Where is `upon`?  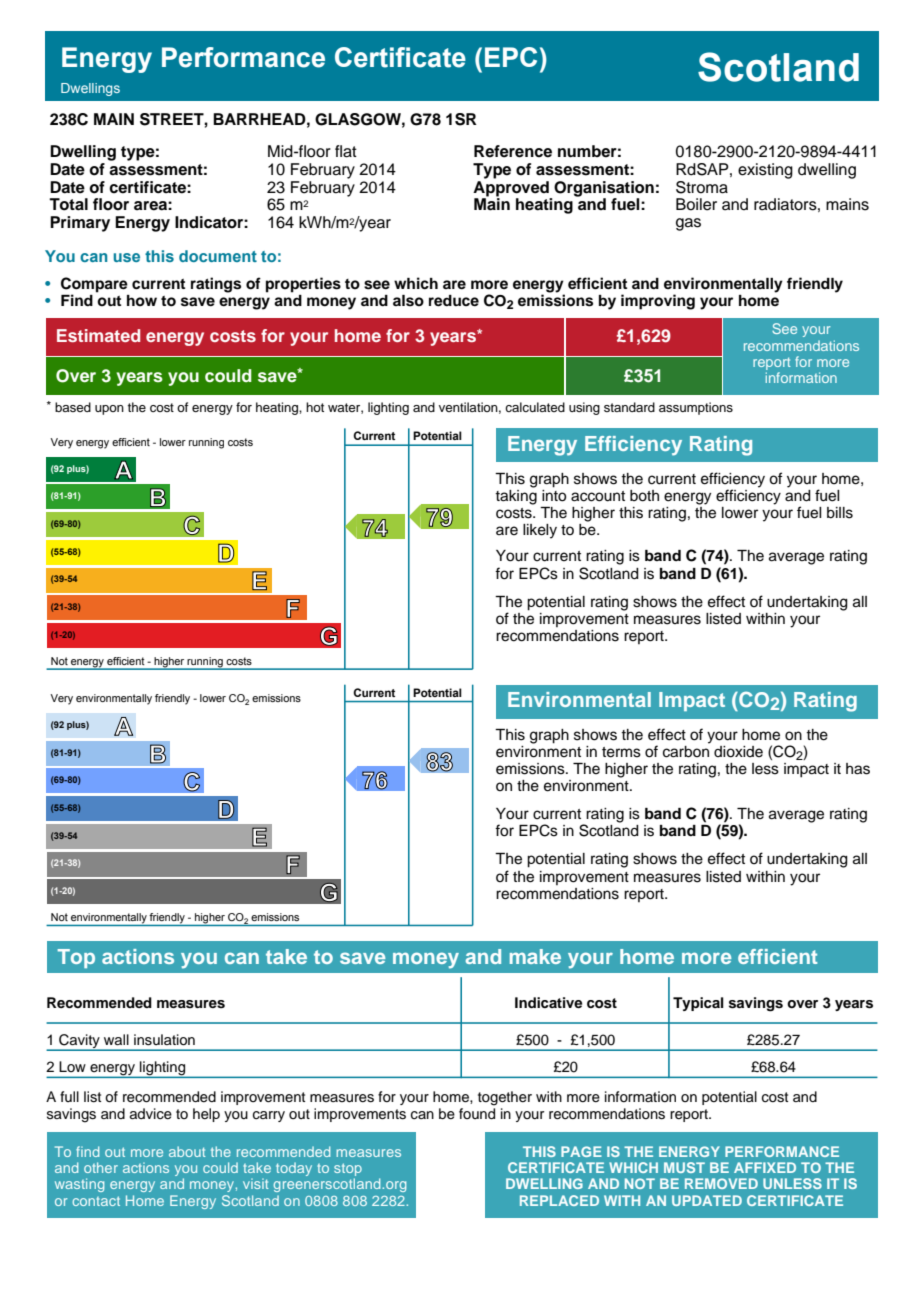 upon is located at coordinates (109, 410).
